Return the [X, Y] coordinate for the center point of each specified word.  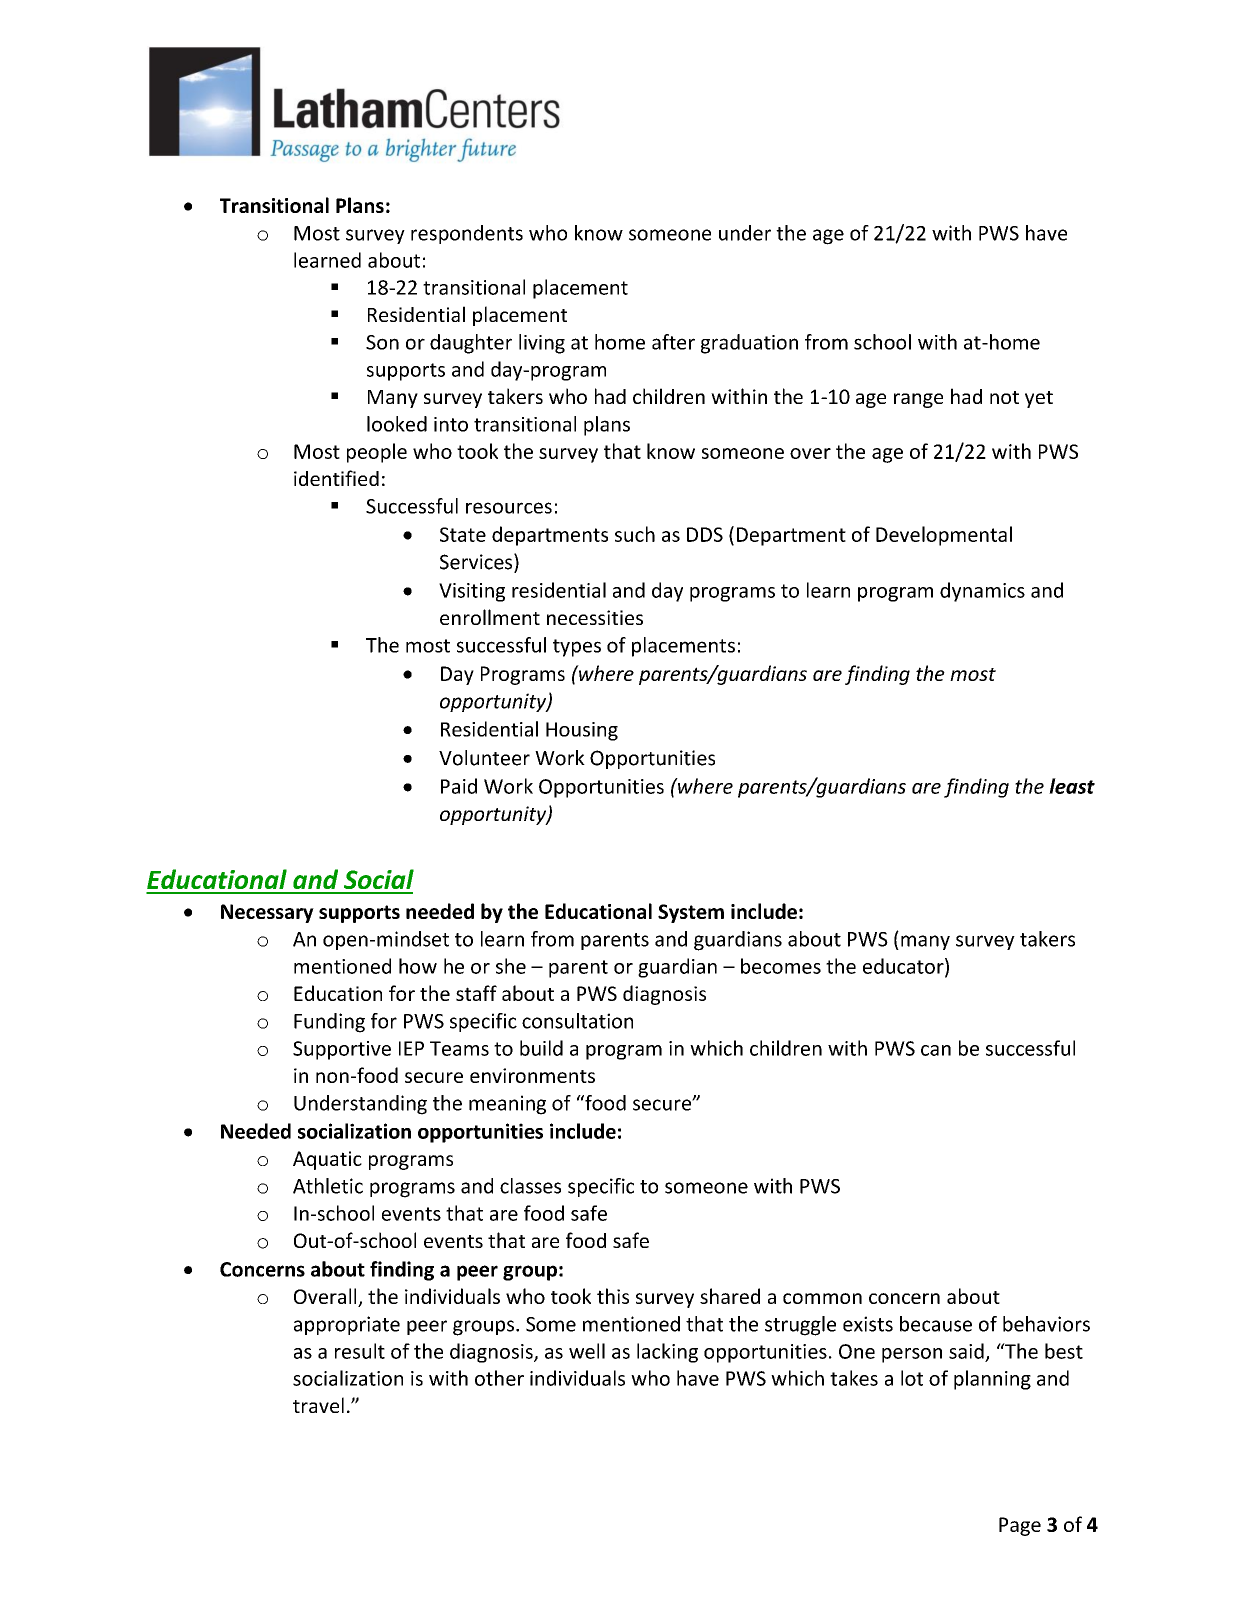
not [1004, 397]
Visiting [472, 592]
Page [1020, 1526]
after [673, 342]
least [1072, 786]
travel [318, 1405]
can [936, 1050]
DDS [705, 534]
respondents [467, 234]
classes [530, 1186]
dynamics [982, 592]
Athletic [328, 1186]
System [691, 913]
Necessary [267, 913]
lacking [667, 1353]
